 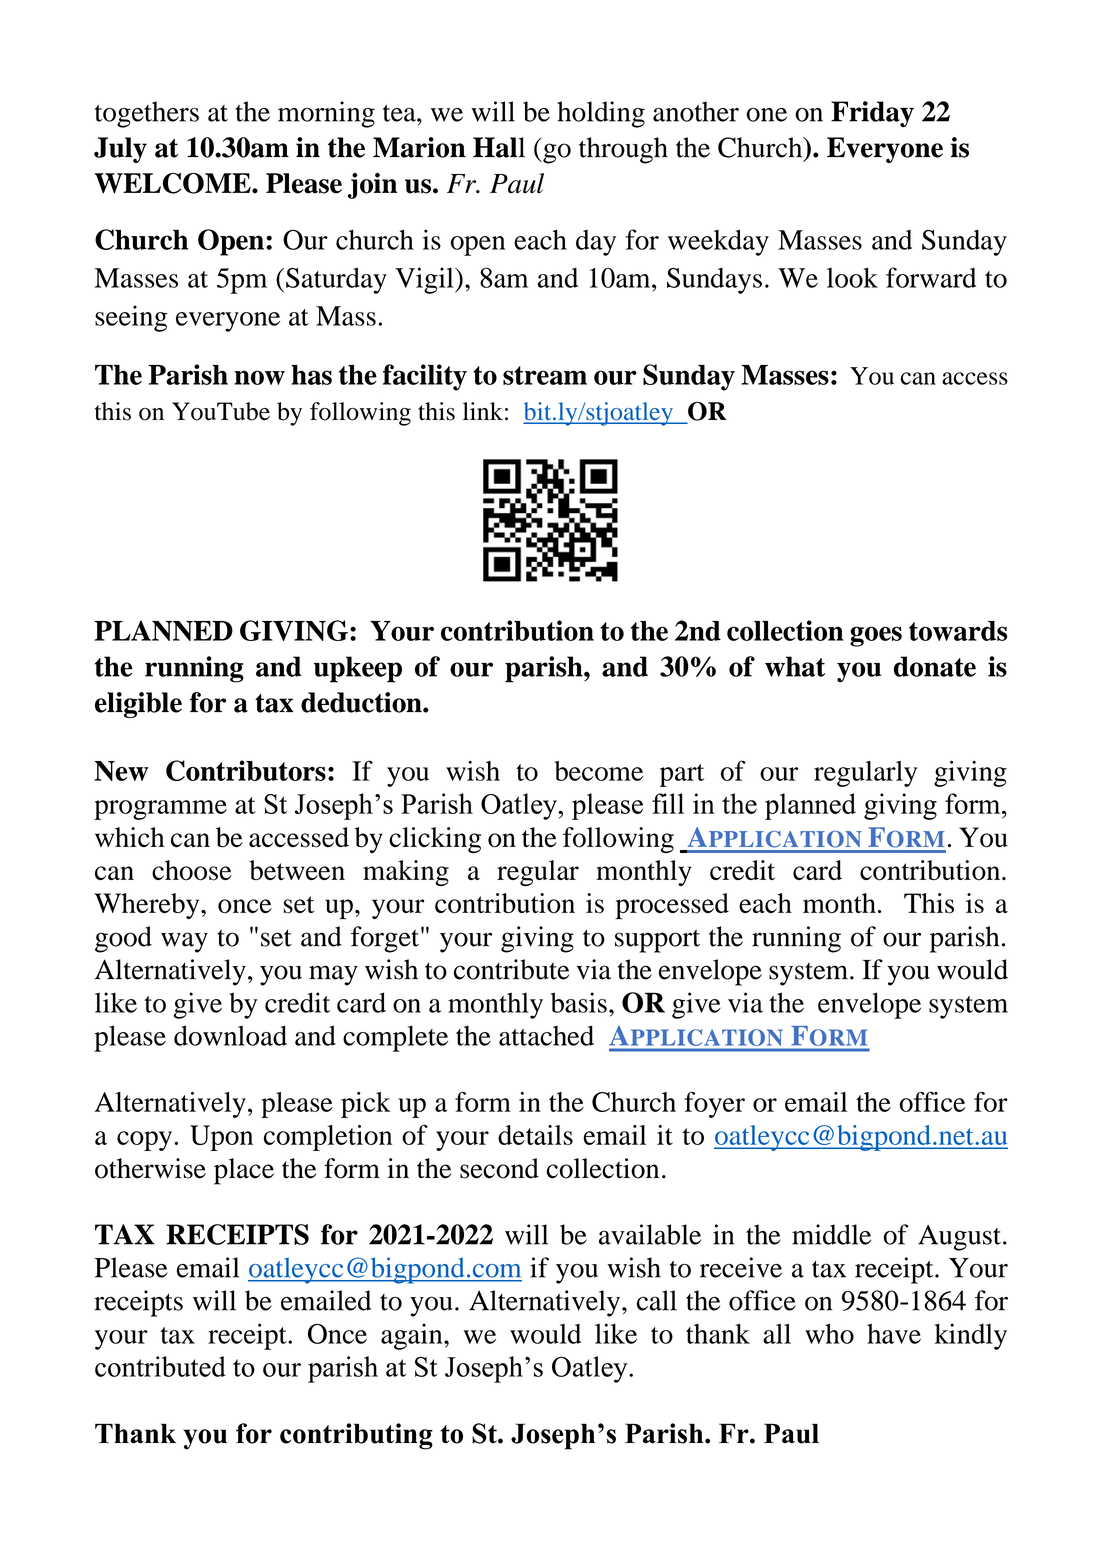 What do you see at coordinates (831, 1234) in the screenshot?
I see `middle` at bounding box center [831, 1234].
